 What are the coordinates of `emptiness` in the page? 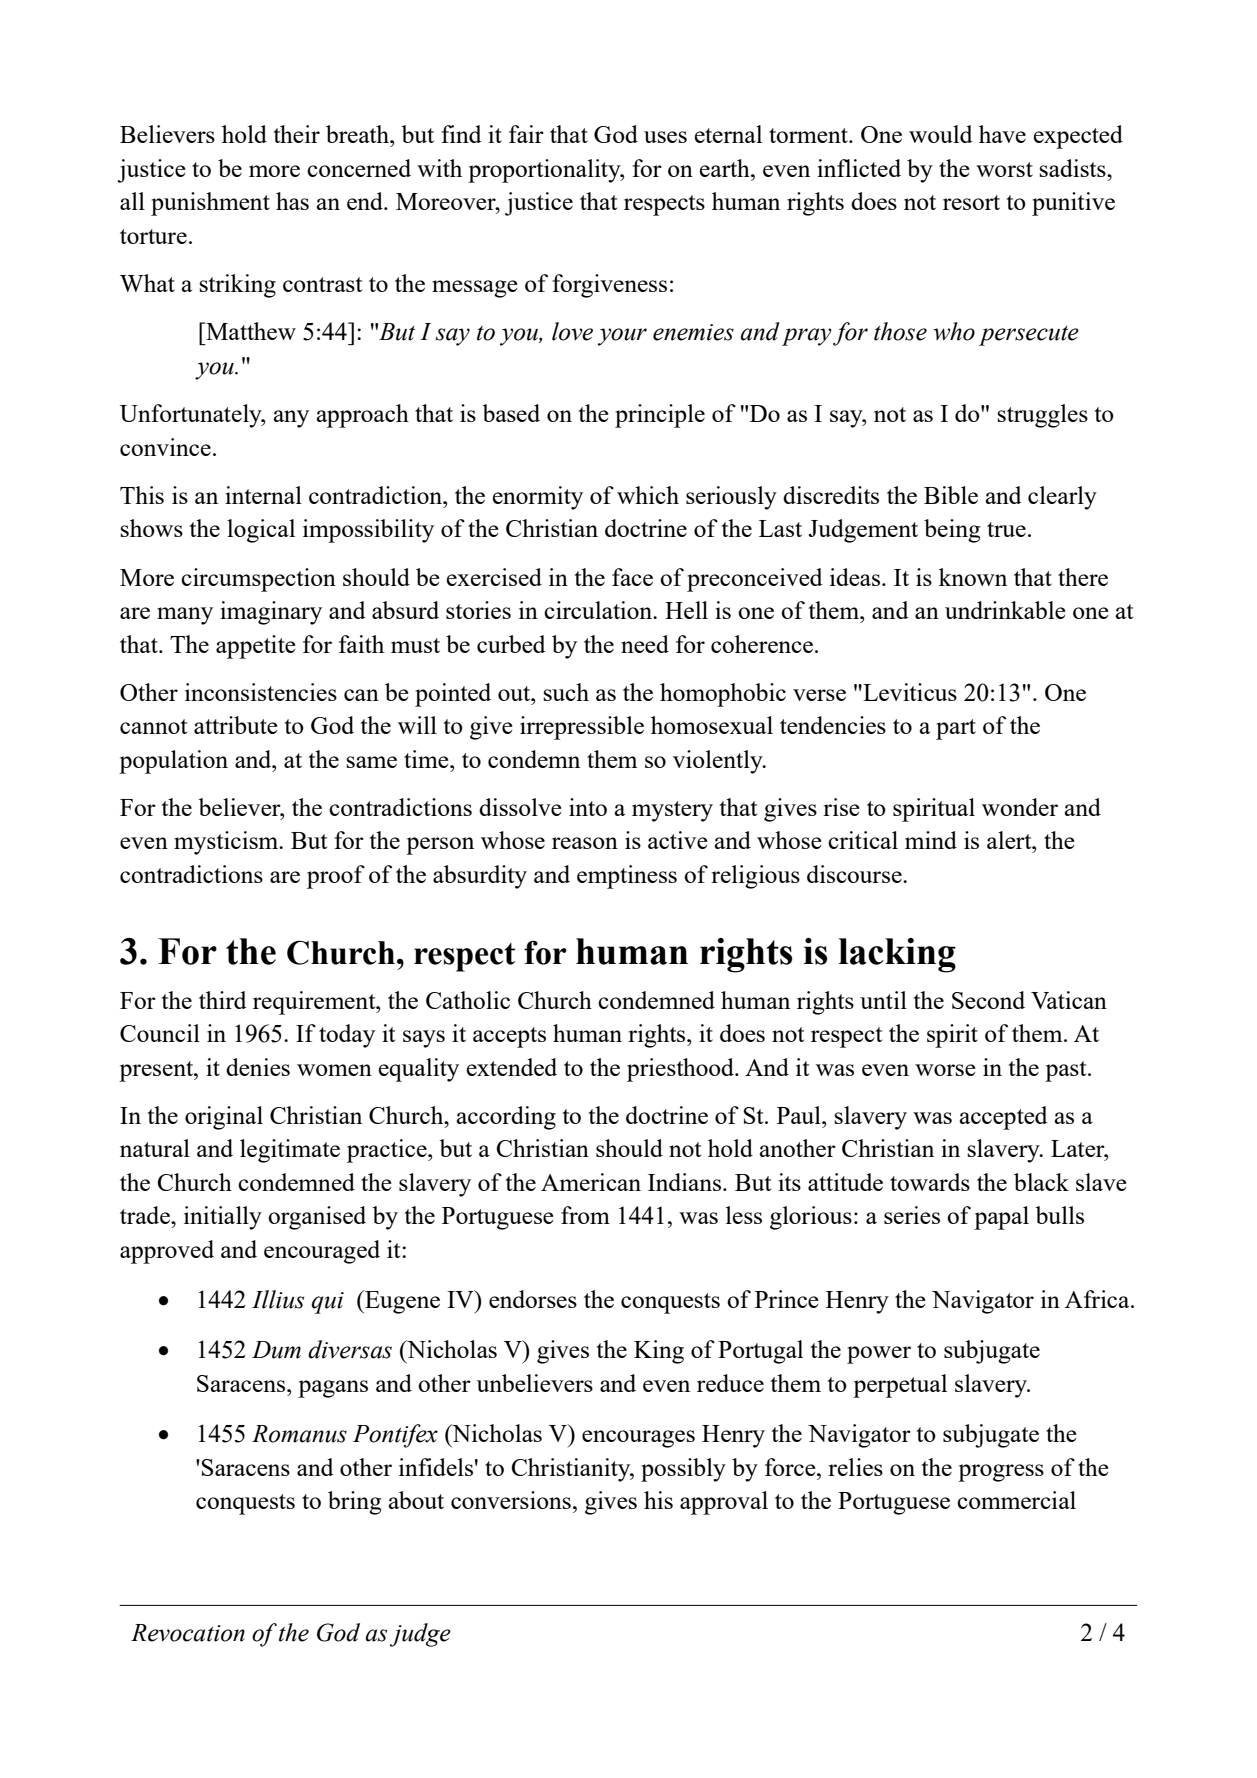 It's located at (627, 877).
